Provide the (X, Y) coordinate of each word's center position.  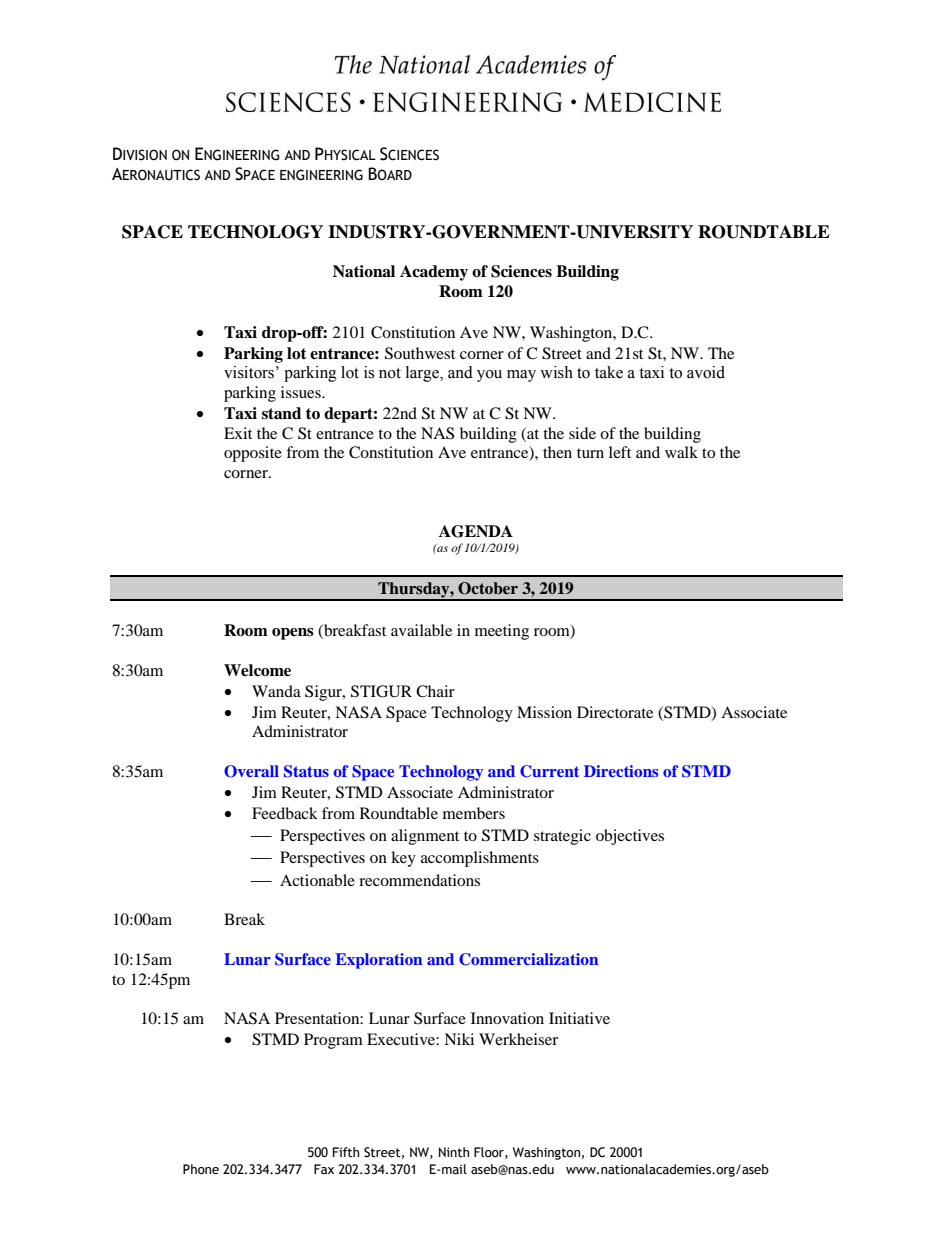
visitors (249, 372)
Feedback (285, 813)
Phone (201, 1169)
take (609, 372)
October (488, 588)
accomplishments (480, 859)
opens (293, 634)
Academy (434, 273)
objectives (630, 837)
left (620, 452)
